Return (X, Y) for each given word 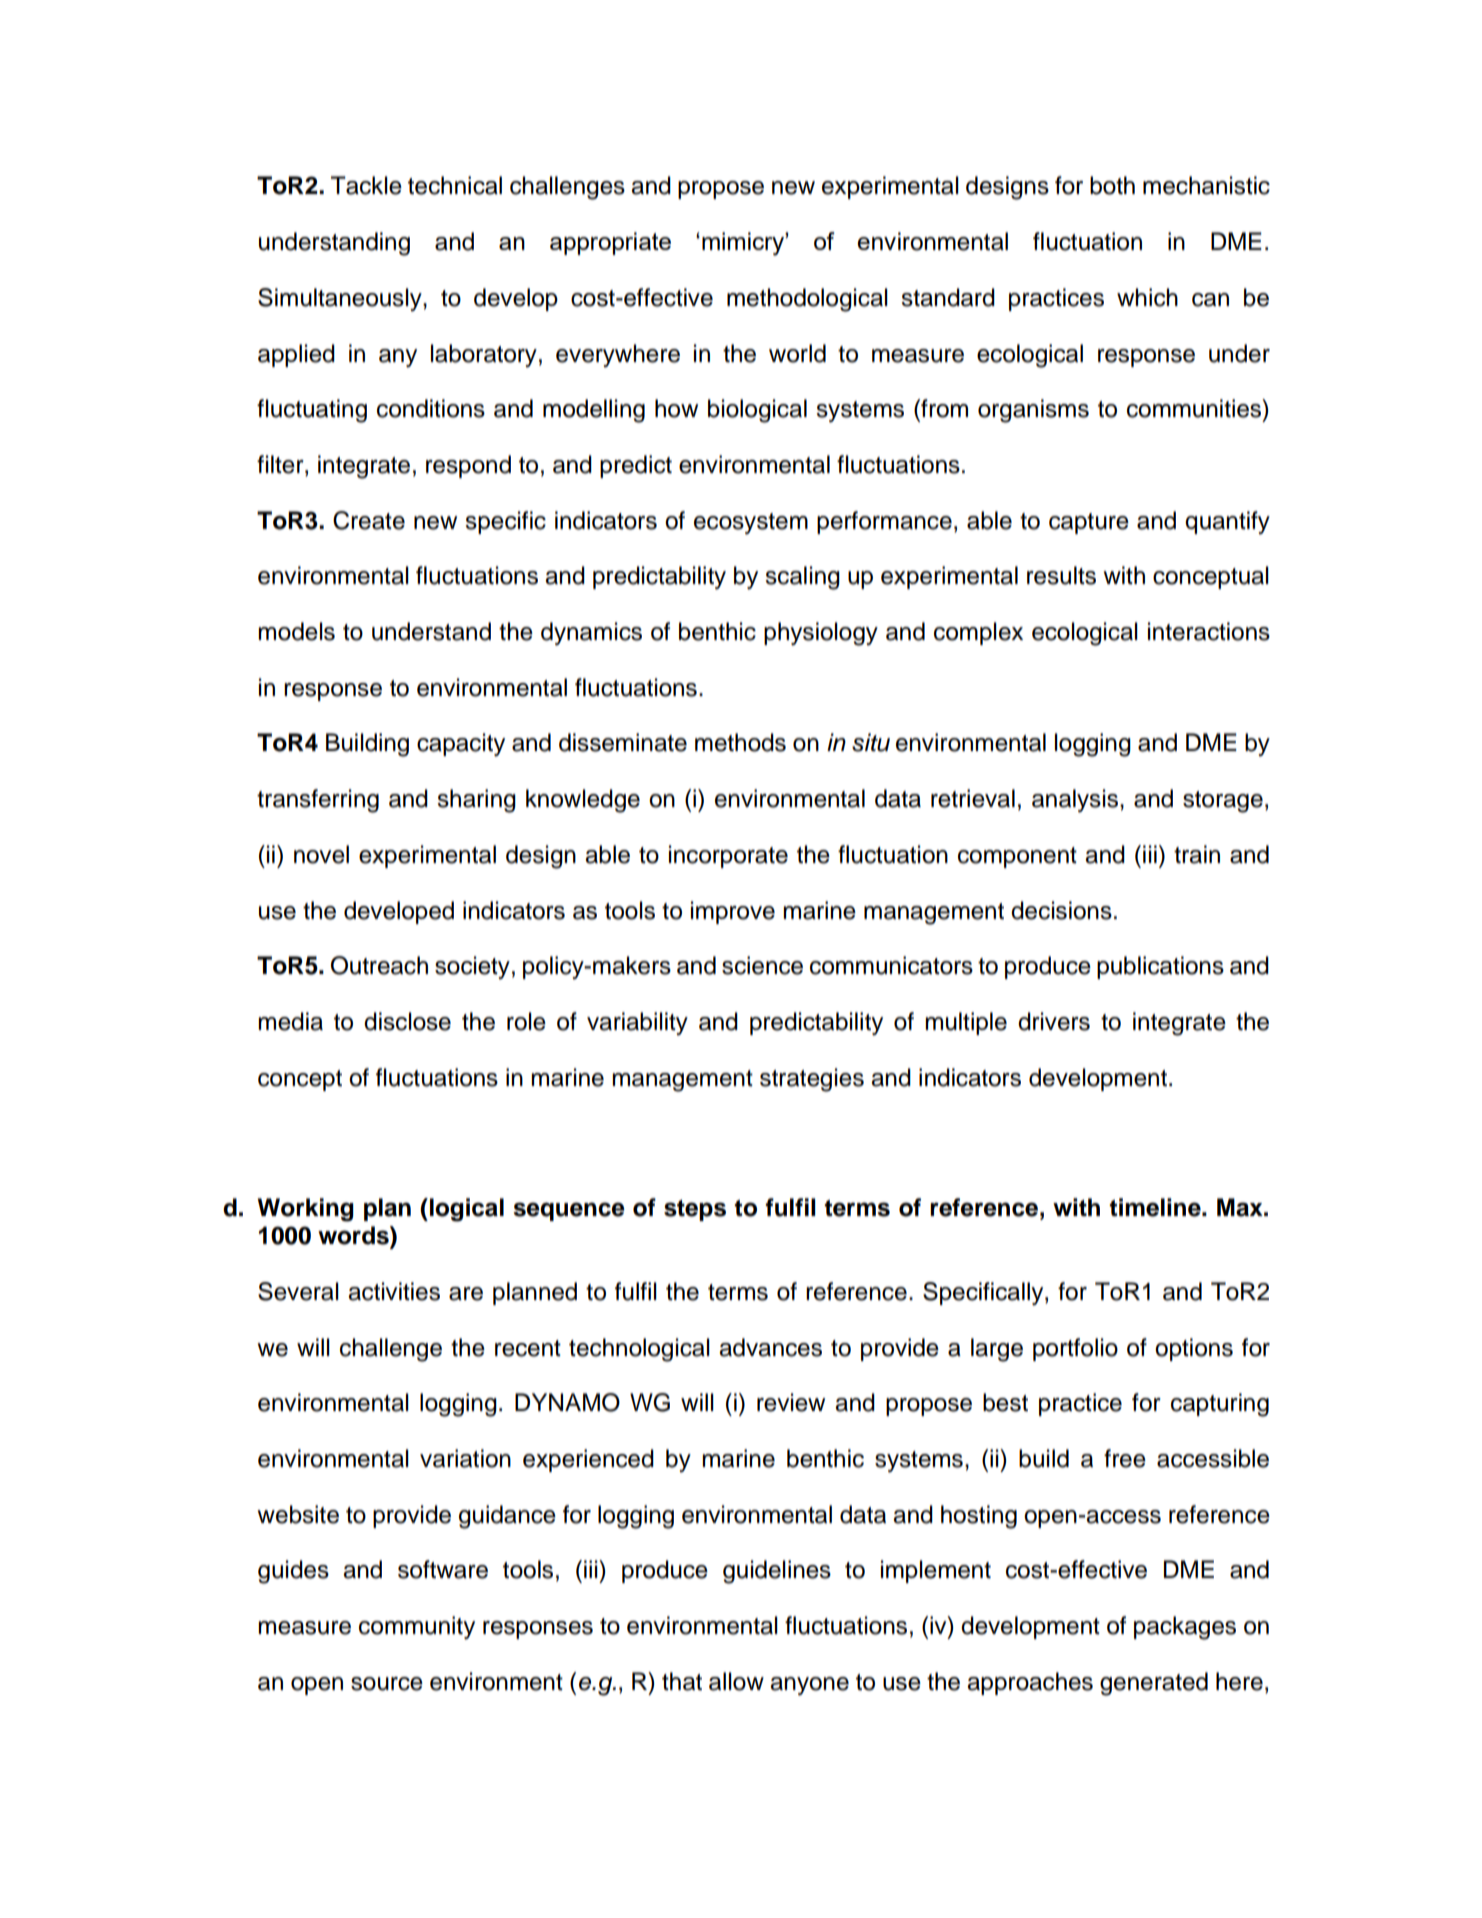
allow (736, 1681)
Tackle (366, 185)
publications (1160, 967)
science (762, 965)
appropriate (610, 243)
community (417, 1627)
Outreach (379, 965)
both (1112, 185)
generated (1154, 1684)
